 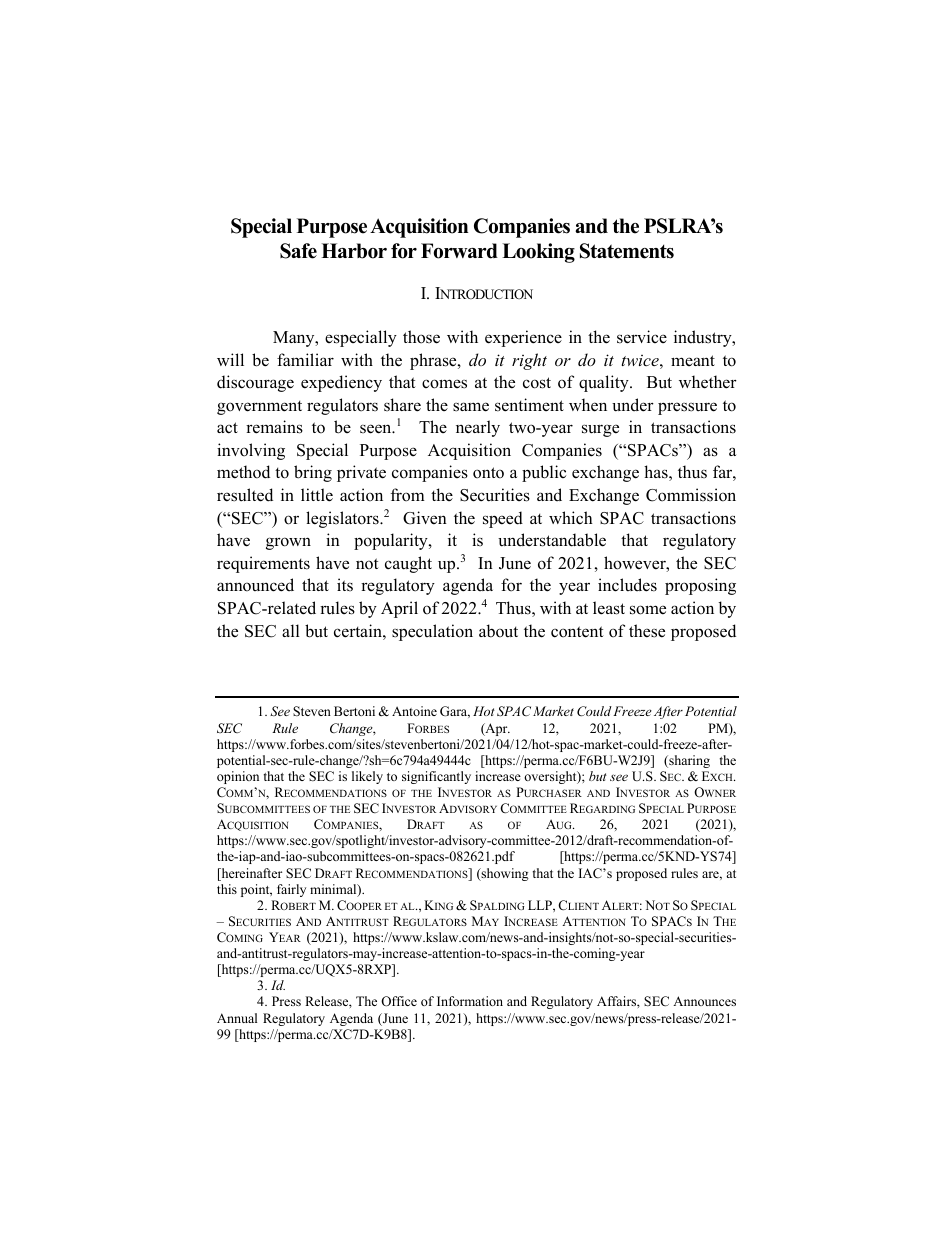 I want to click on significantly, so click(x=436, y=777).
